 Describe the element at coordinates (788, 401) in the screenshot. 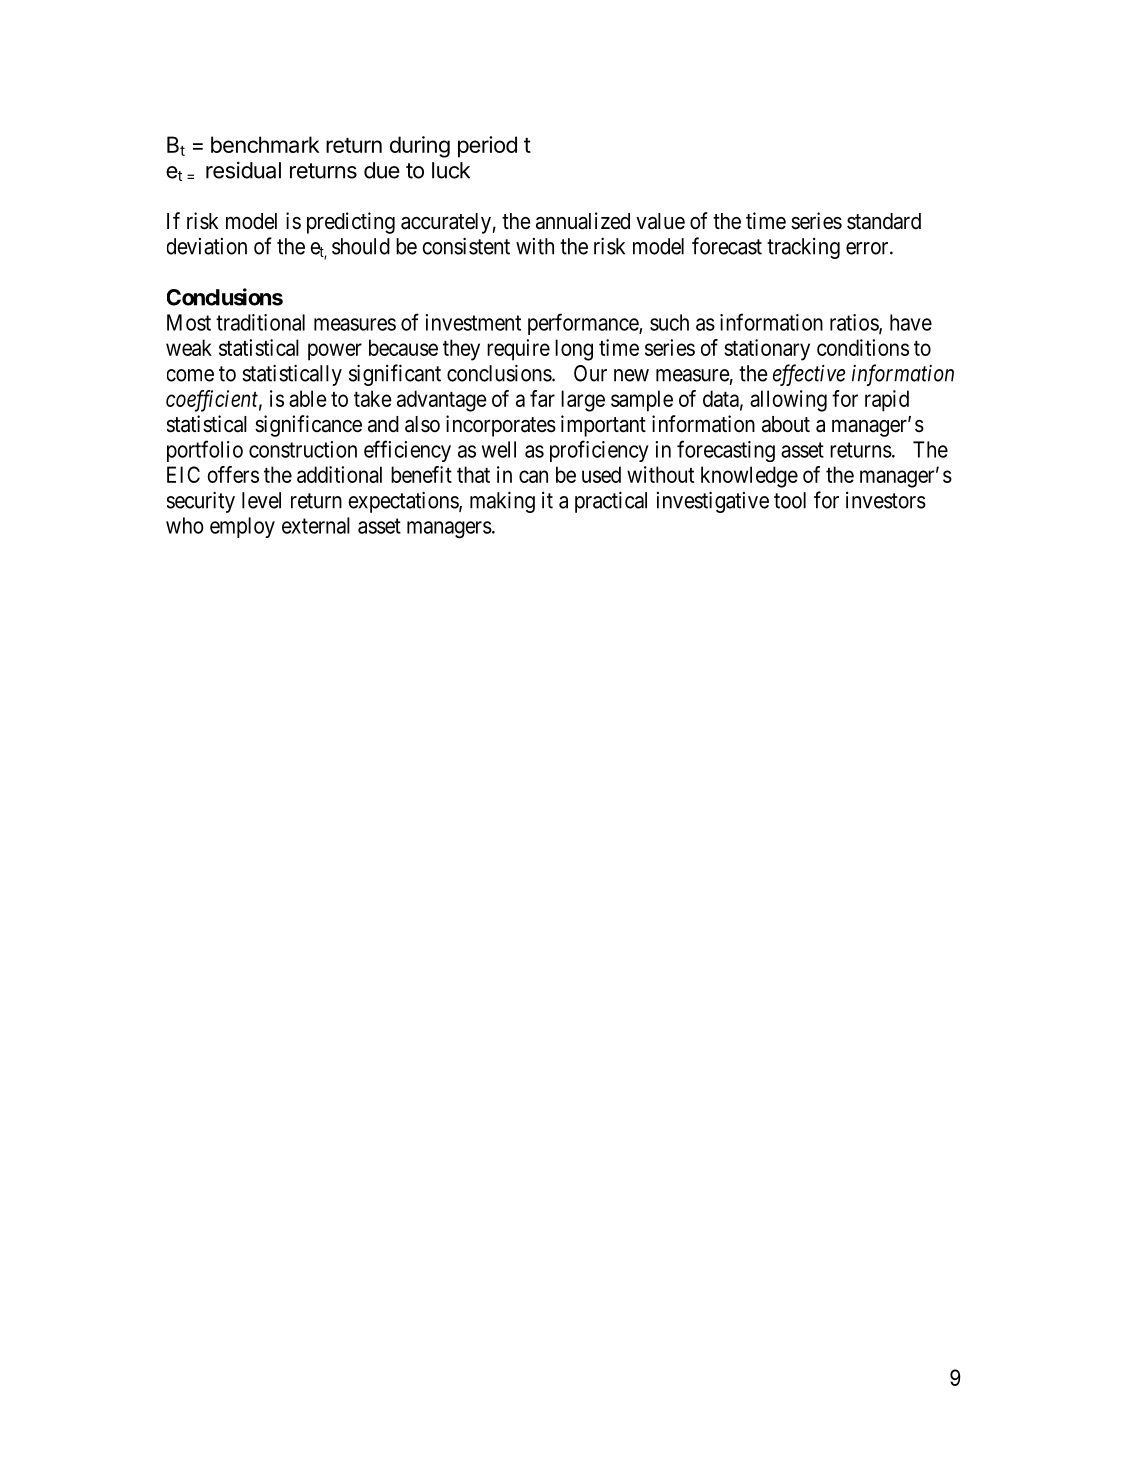

I see `allowing` at that location.
